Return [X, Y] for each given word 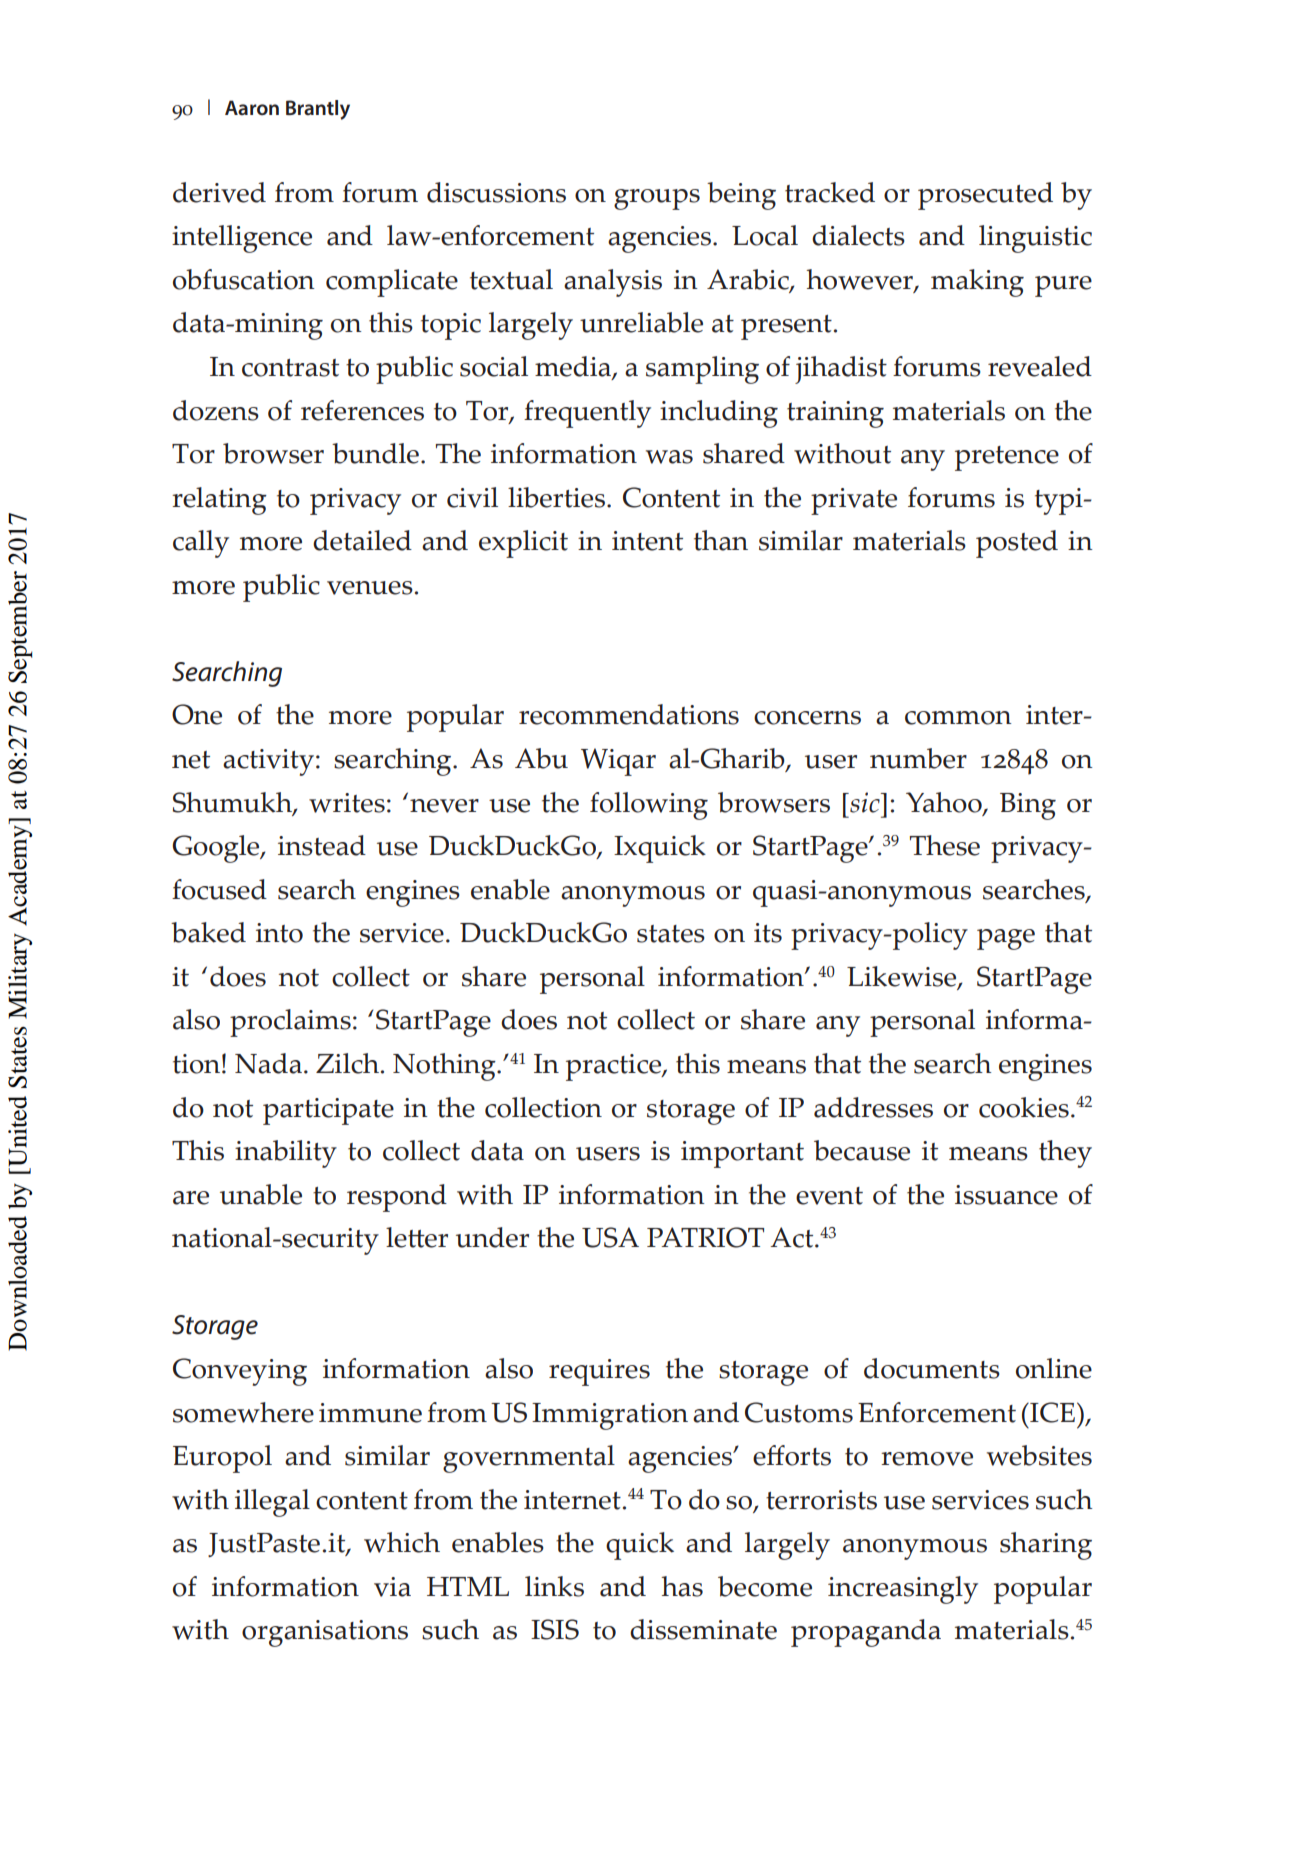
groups [657, 199]
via [392, 1587]
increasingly [903, 1590]
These [945, 845]
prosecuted [985, 196]
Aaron [252, 107]
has [682, 1586]
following [649, 806]
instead [322, 845]
